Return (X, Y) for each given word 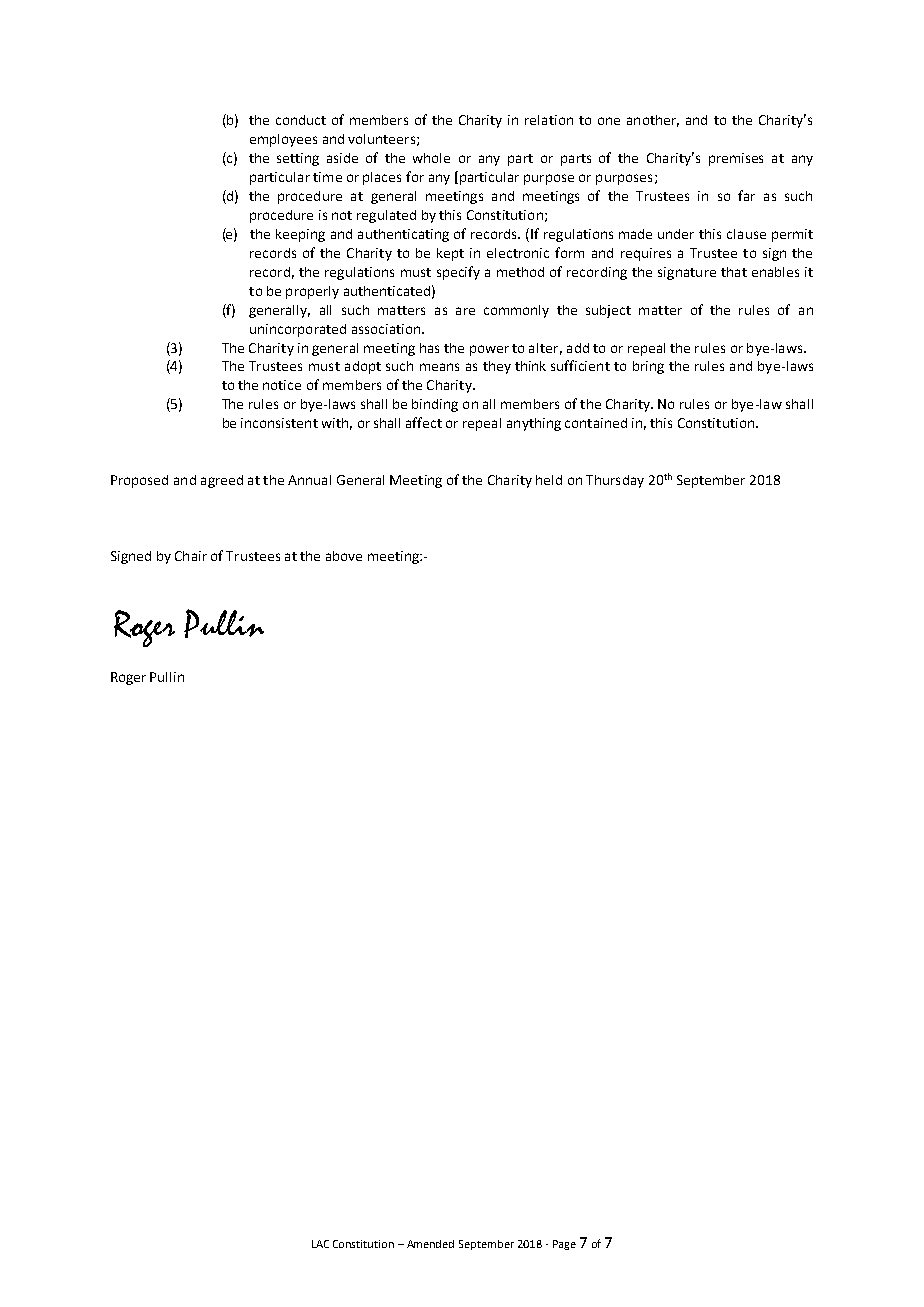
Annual (309, 480)
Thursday (615, 481)
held (549, 480)
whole (431, 158)
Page (564, 1245)
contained (596, 423)
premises (736, 159)
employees (283, 140)
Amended (430, 1244)
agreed (222, 481)
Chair (191, 556)
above (344, 556)
